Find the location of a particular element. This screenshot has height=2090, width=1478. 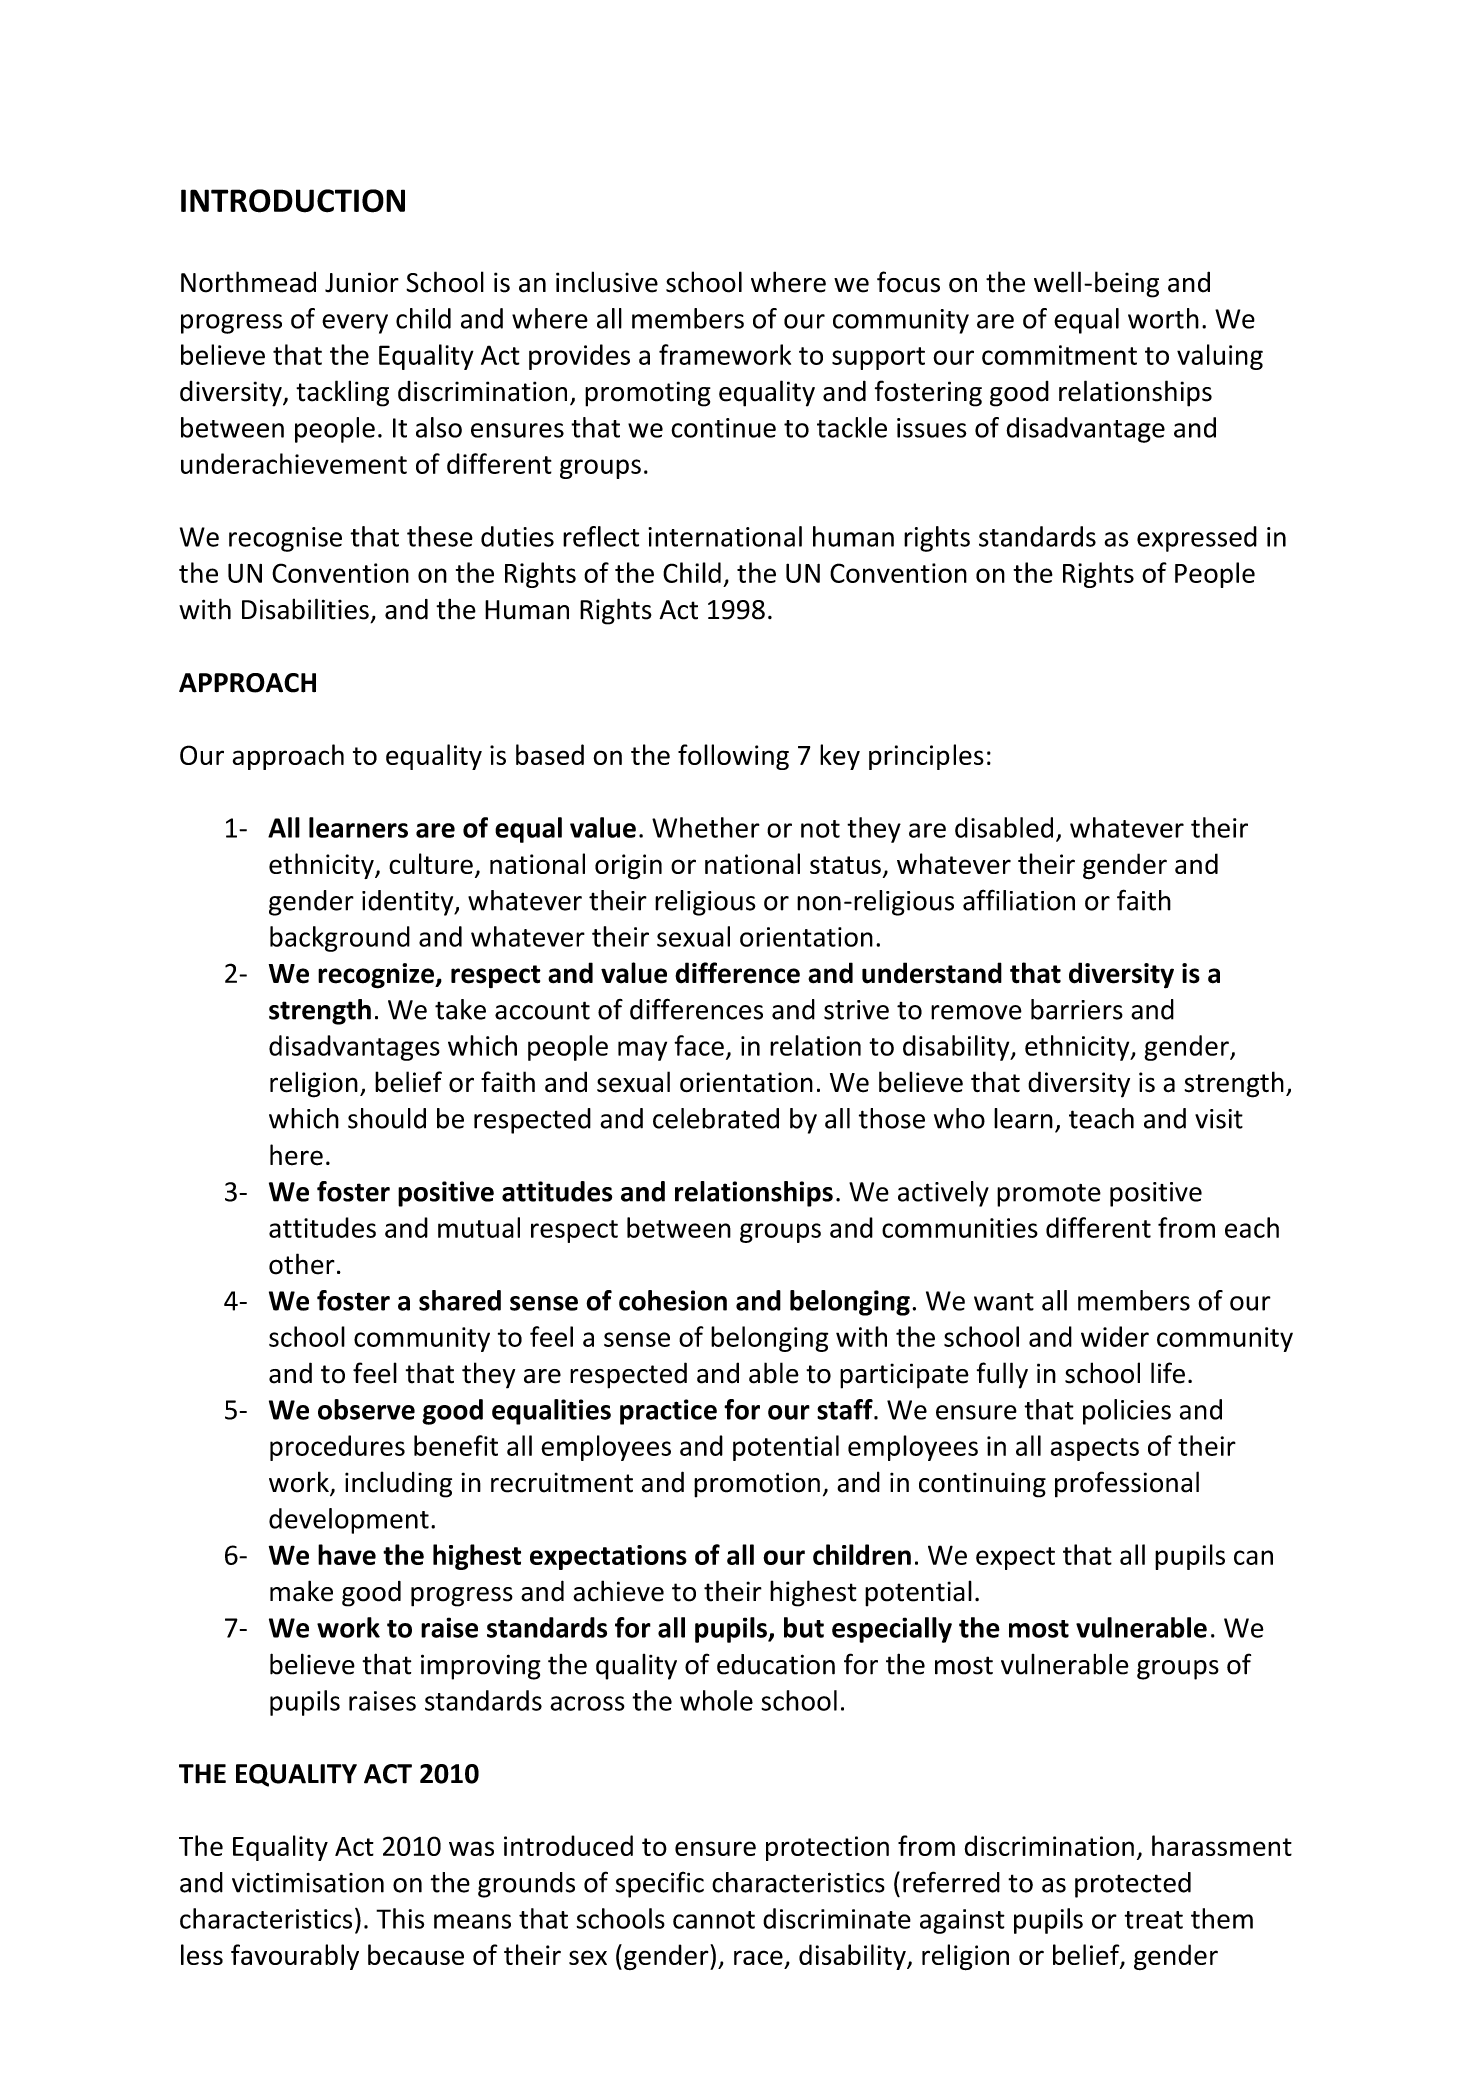

worth is located at coordinates (1163, 318).
